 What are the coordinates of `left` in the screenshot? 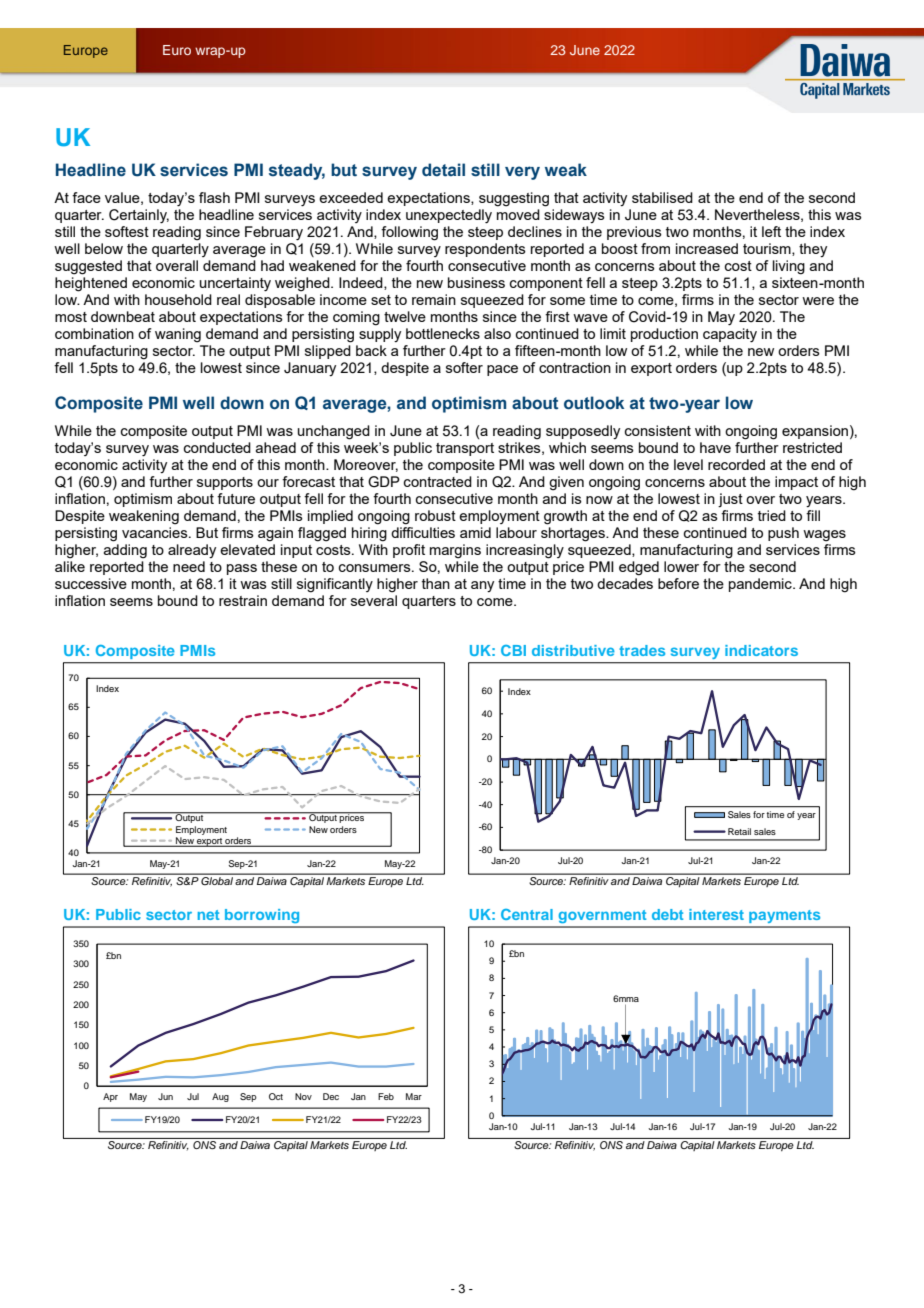 It's located at (771, 231).
